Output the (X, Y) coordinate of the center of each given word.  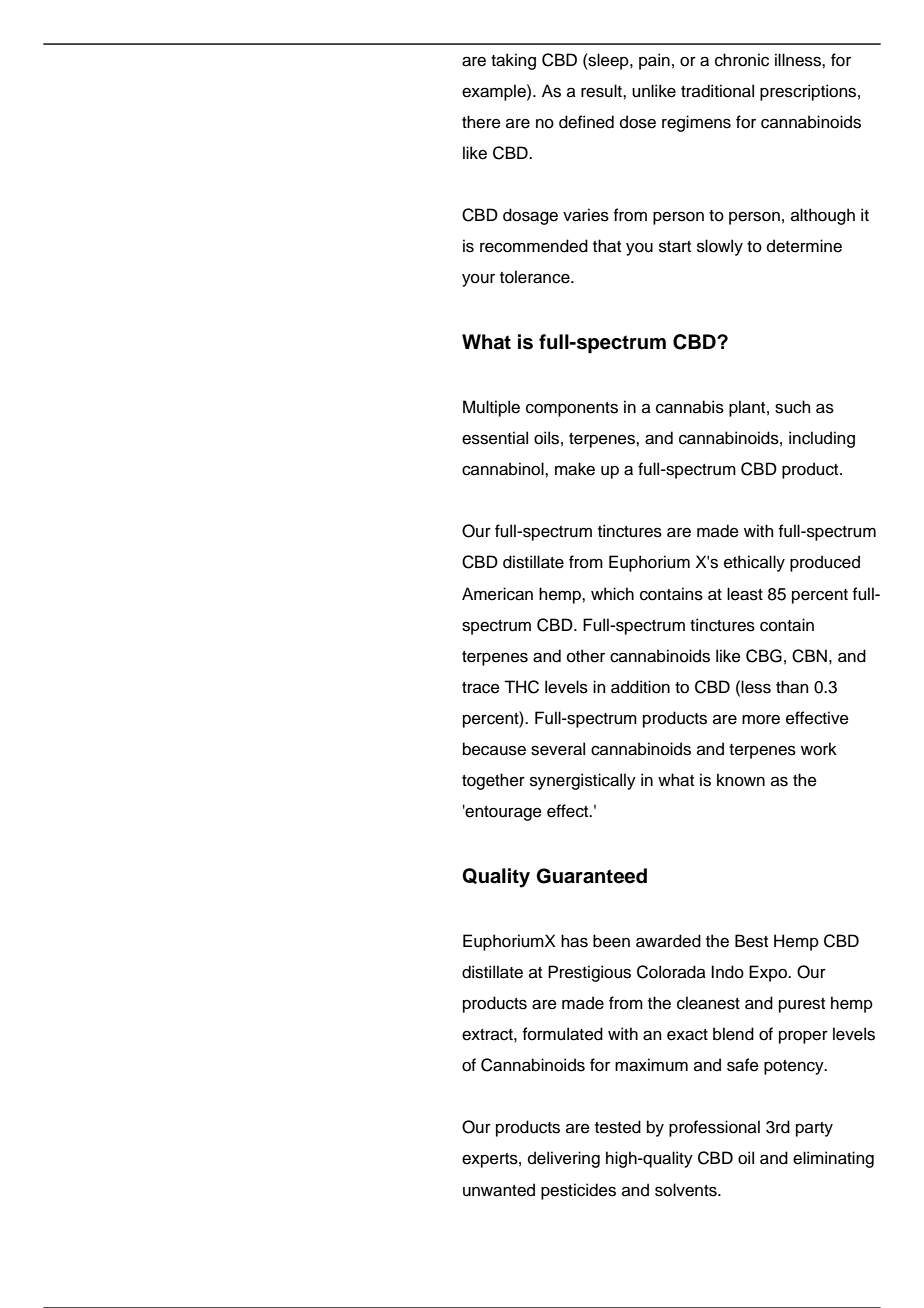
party (814, 1129)
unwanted (499, 1190)
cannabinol (504, 469)
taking (513, 61)
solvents (687, 1190)
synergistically (583, 781)
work (819, 749)
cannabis (690, 407)
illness (799, 60)
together (493, 781)
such (792, 407)
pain (654, 61)
